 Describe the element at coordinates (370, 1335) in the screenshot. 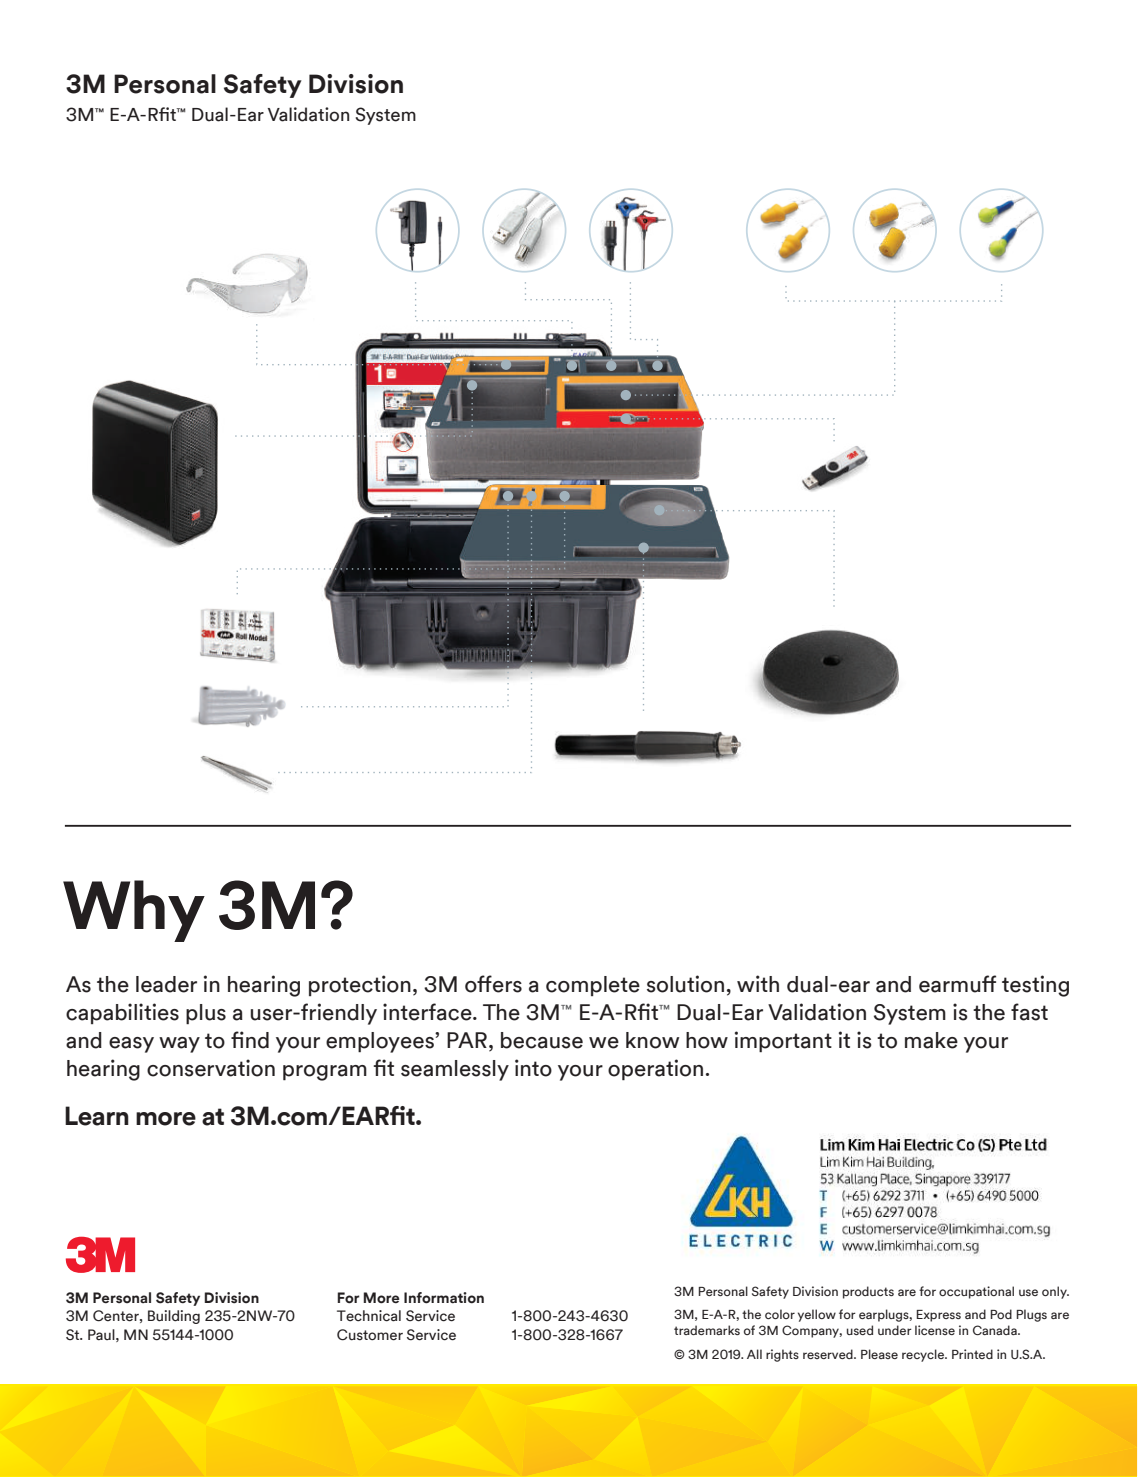

I see `Customer` at that location.
